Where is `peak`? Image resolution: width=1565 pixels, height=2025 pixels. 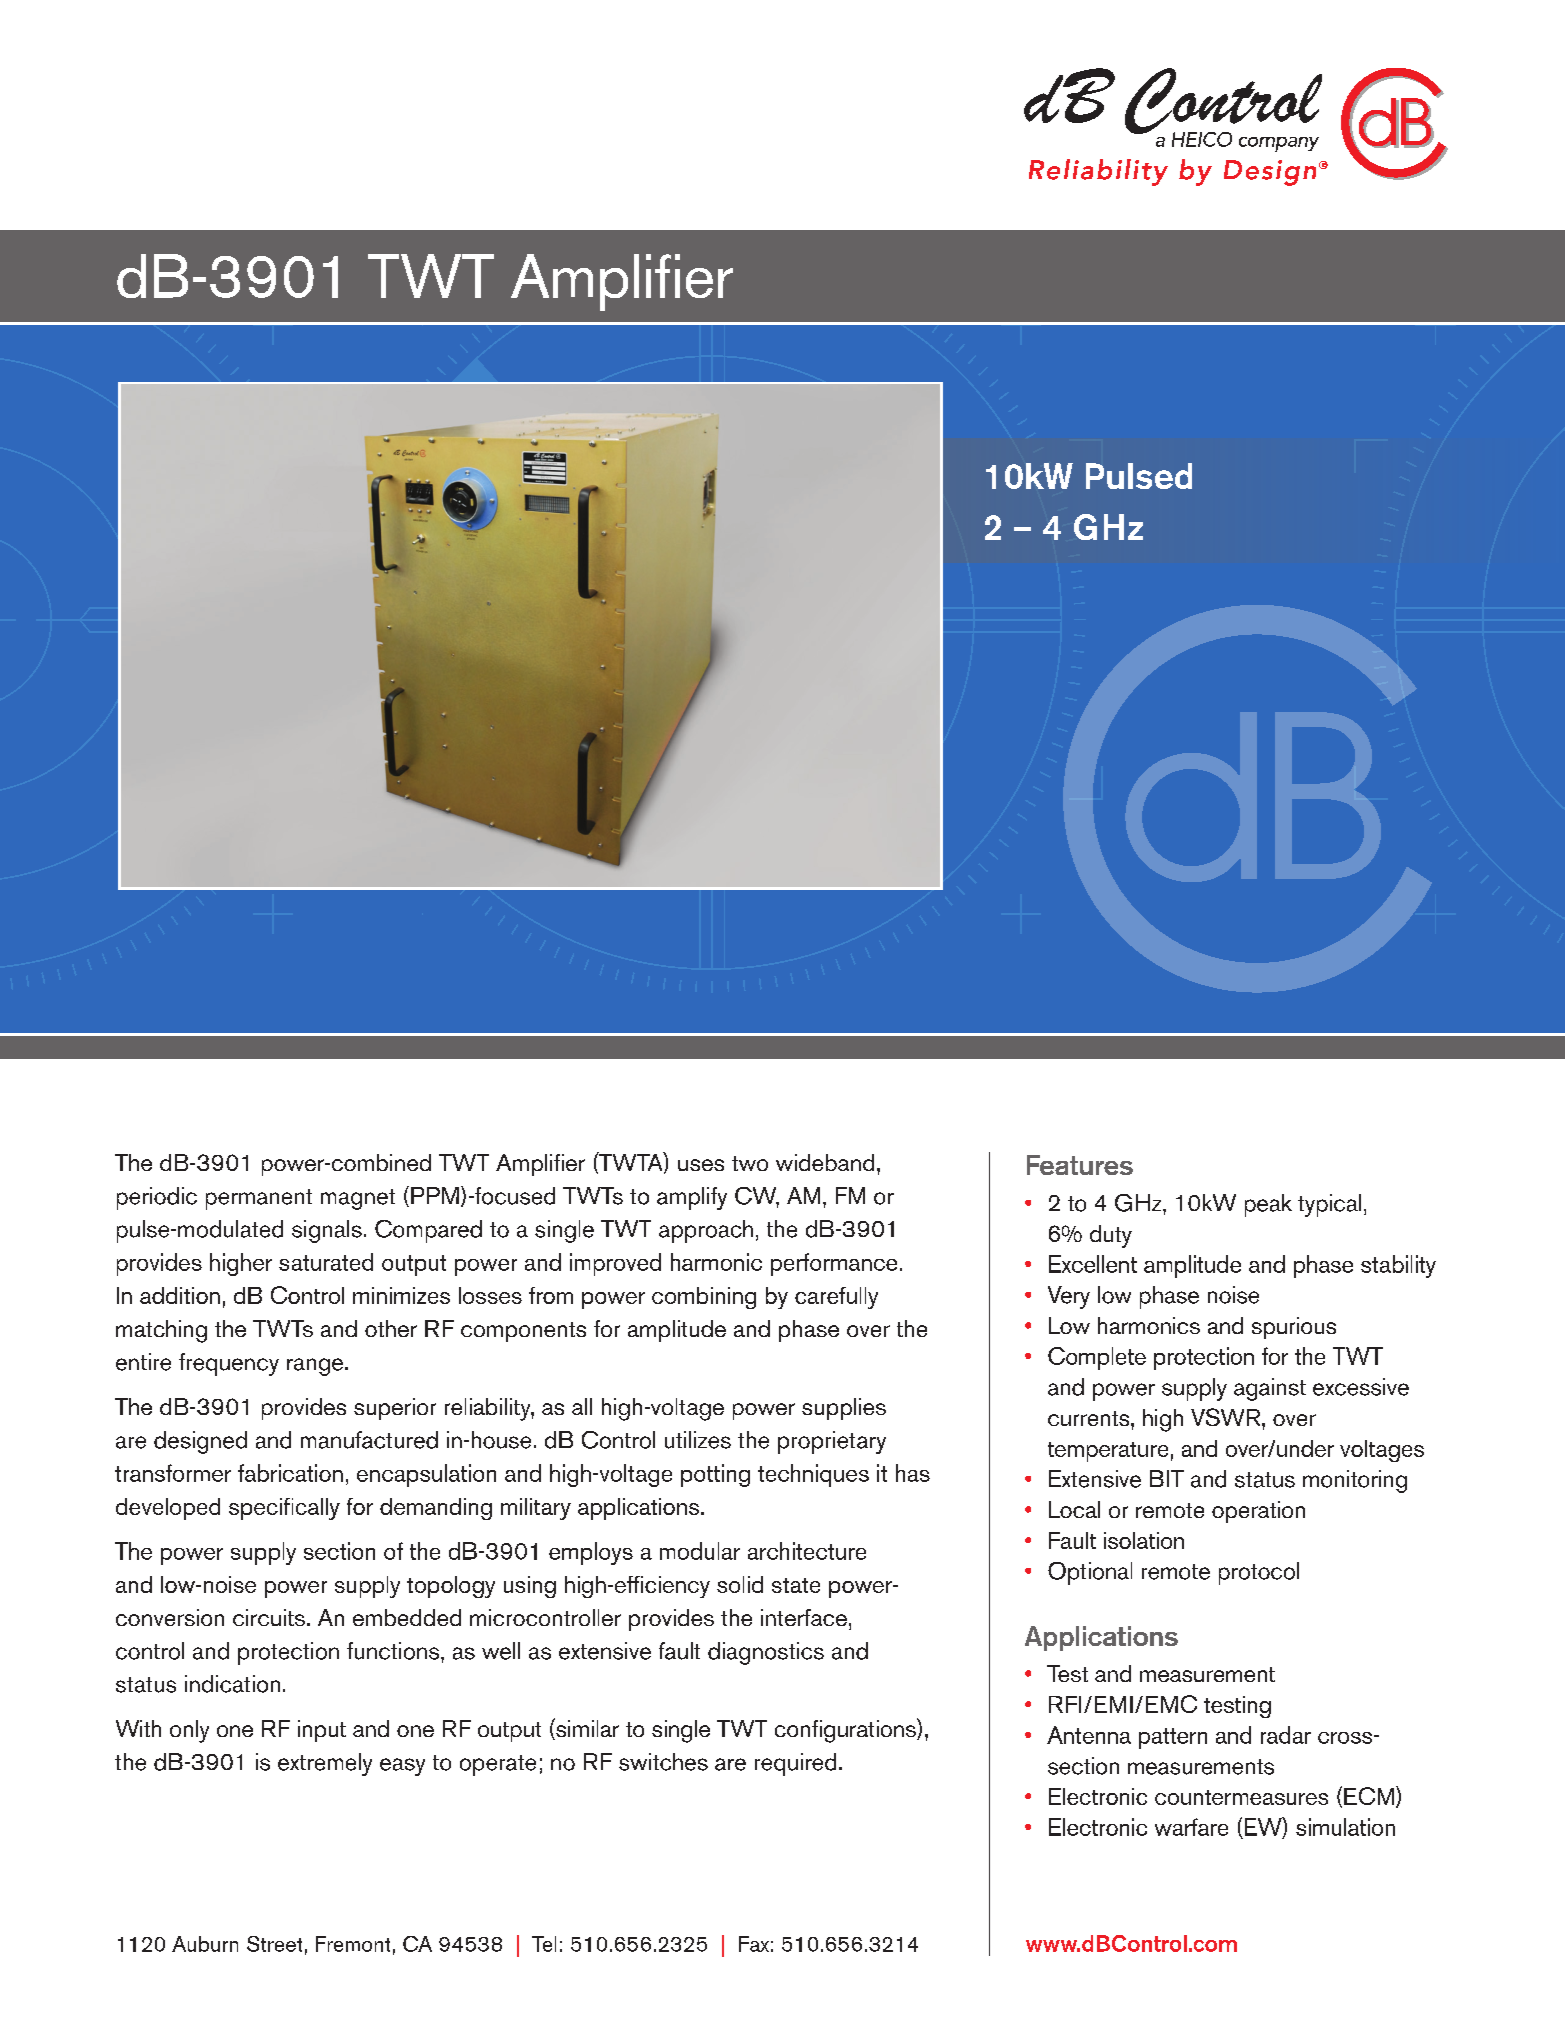 peak is located at coordinates (1268, 1205).
